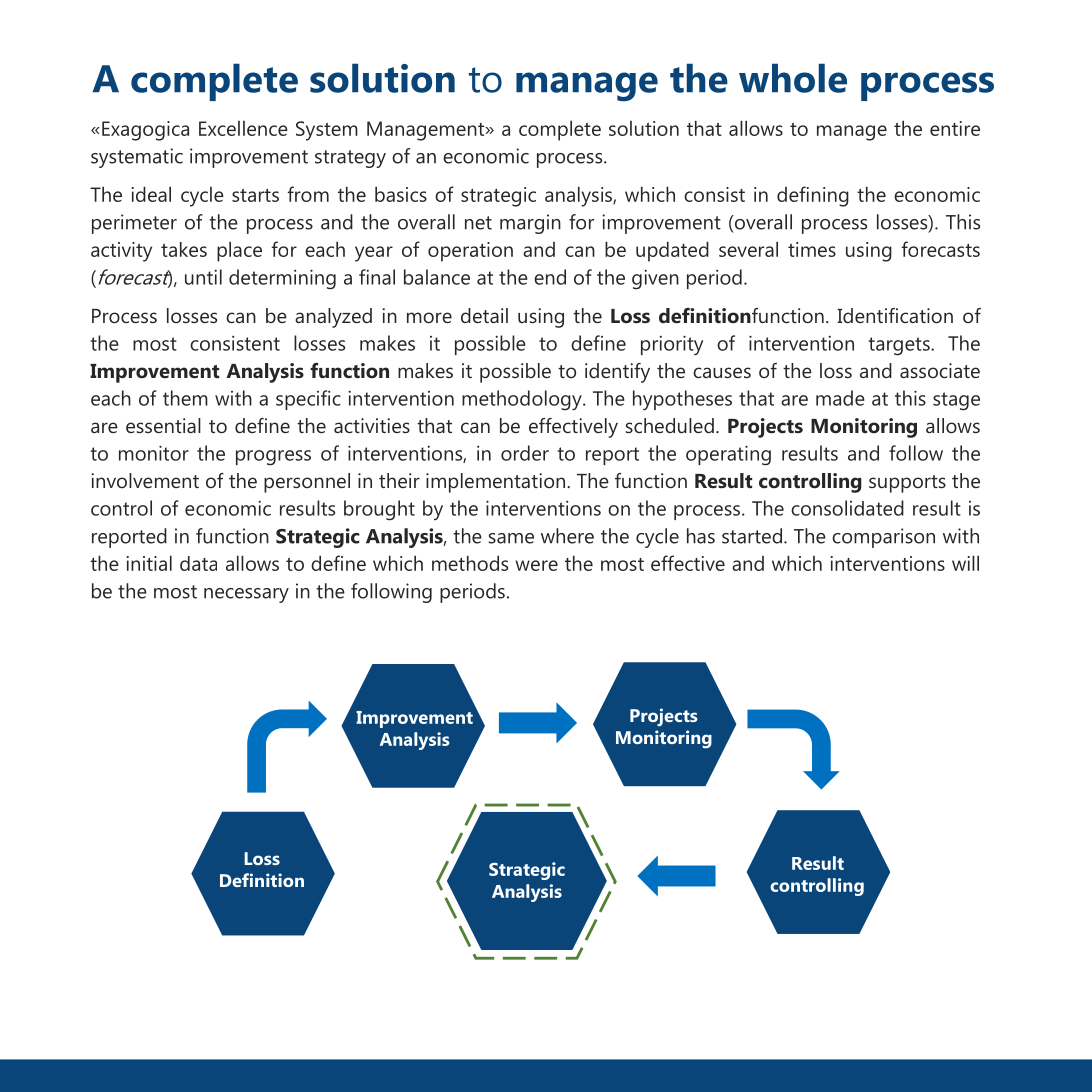  I want to click on entire, so click(955, 128).
